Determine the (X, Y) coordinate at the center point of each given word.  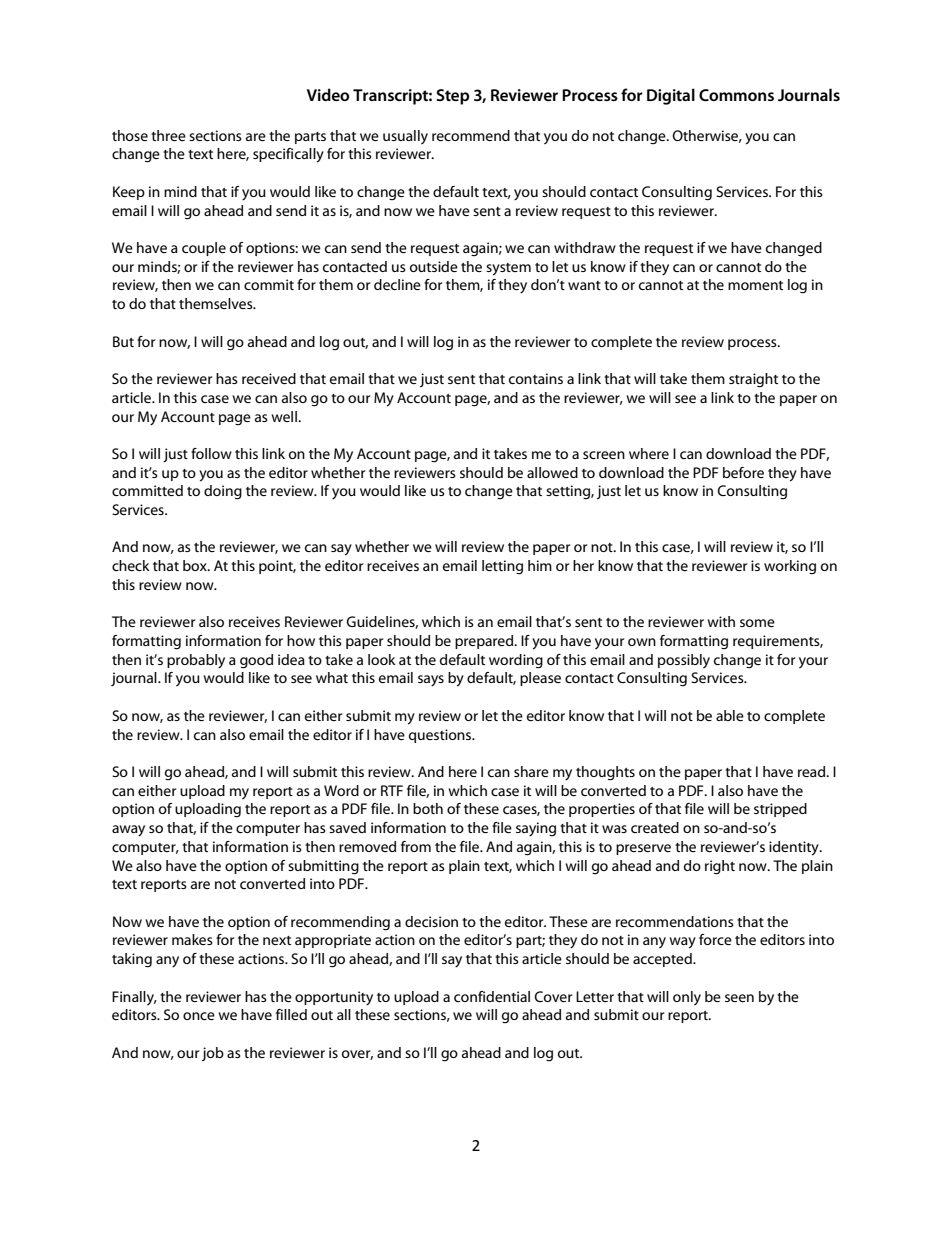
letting (502, 567)
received (269, 378)
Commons (736, 95)
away (128, 831)
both (428, 808)
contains (536, 378)
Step (453, 97)
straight (753, 380)
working (790, 567)
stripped (780, 810)
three (168, 135)
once (199, 1016)
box (196, 565)
